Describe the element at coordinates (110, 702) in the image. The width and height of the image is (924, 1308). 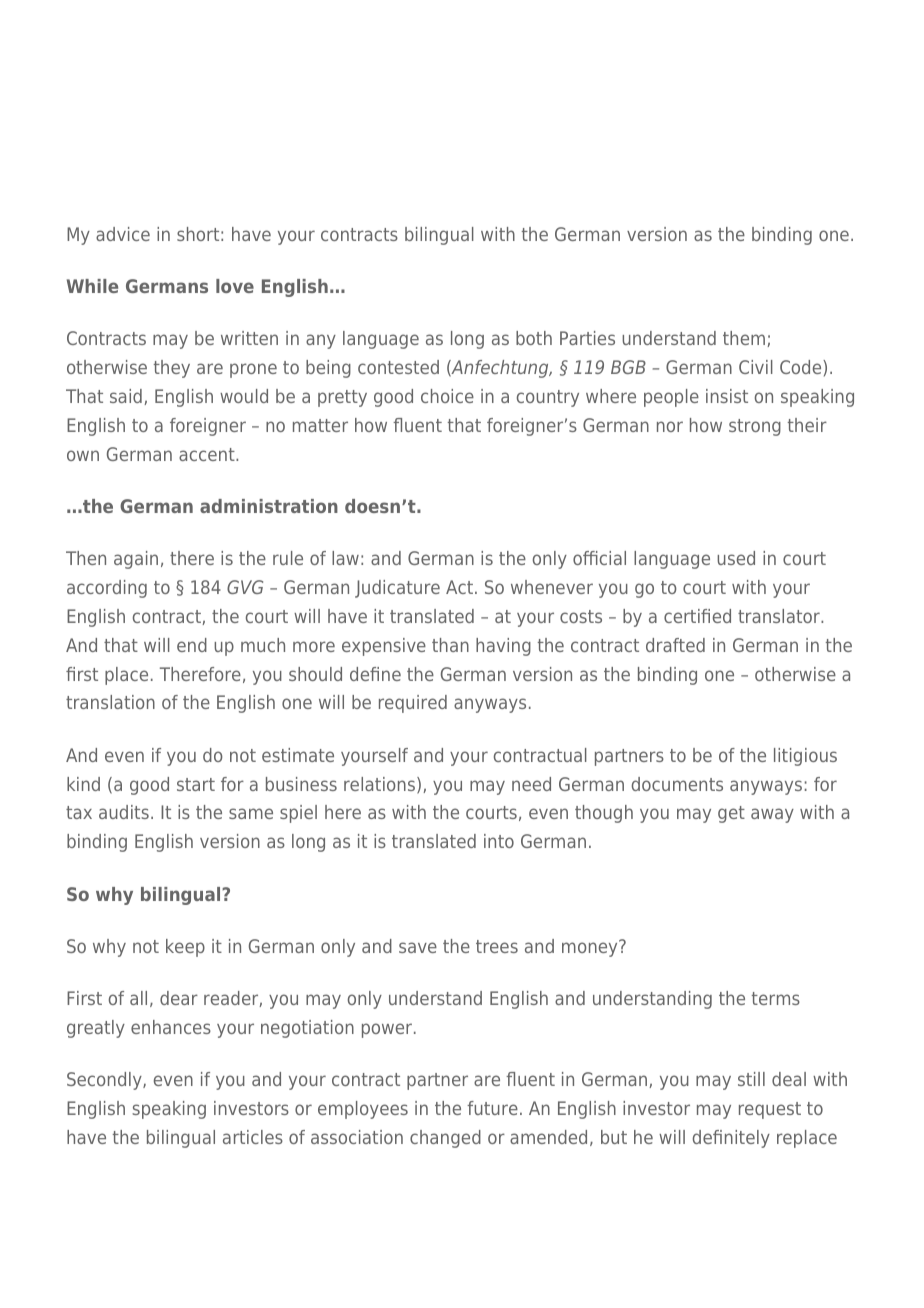
I see `translation` at that location.
